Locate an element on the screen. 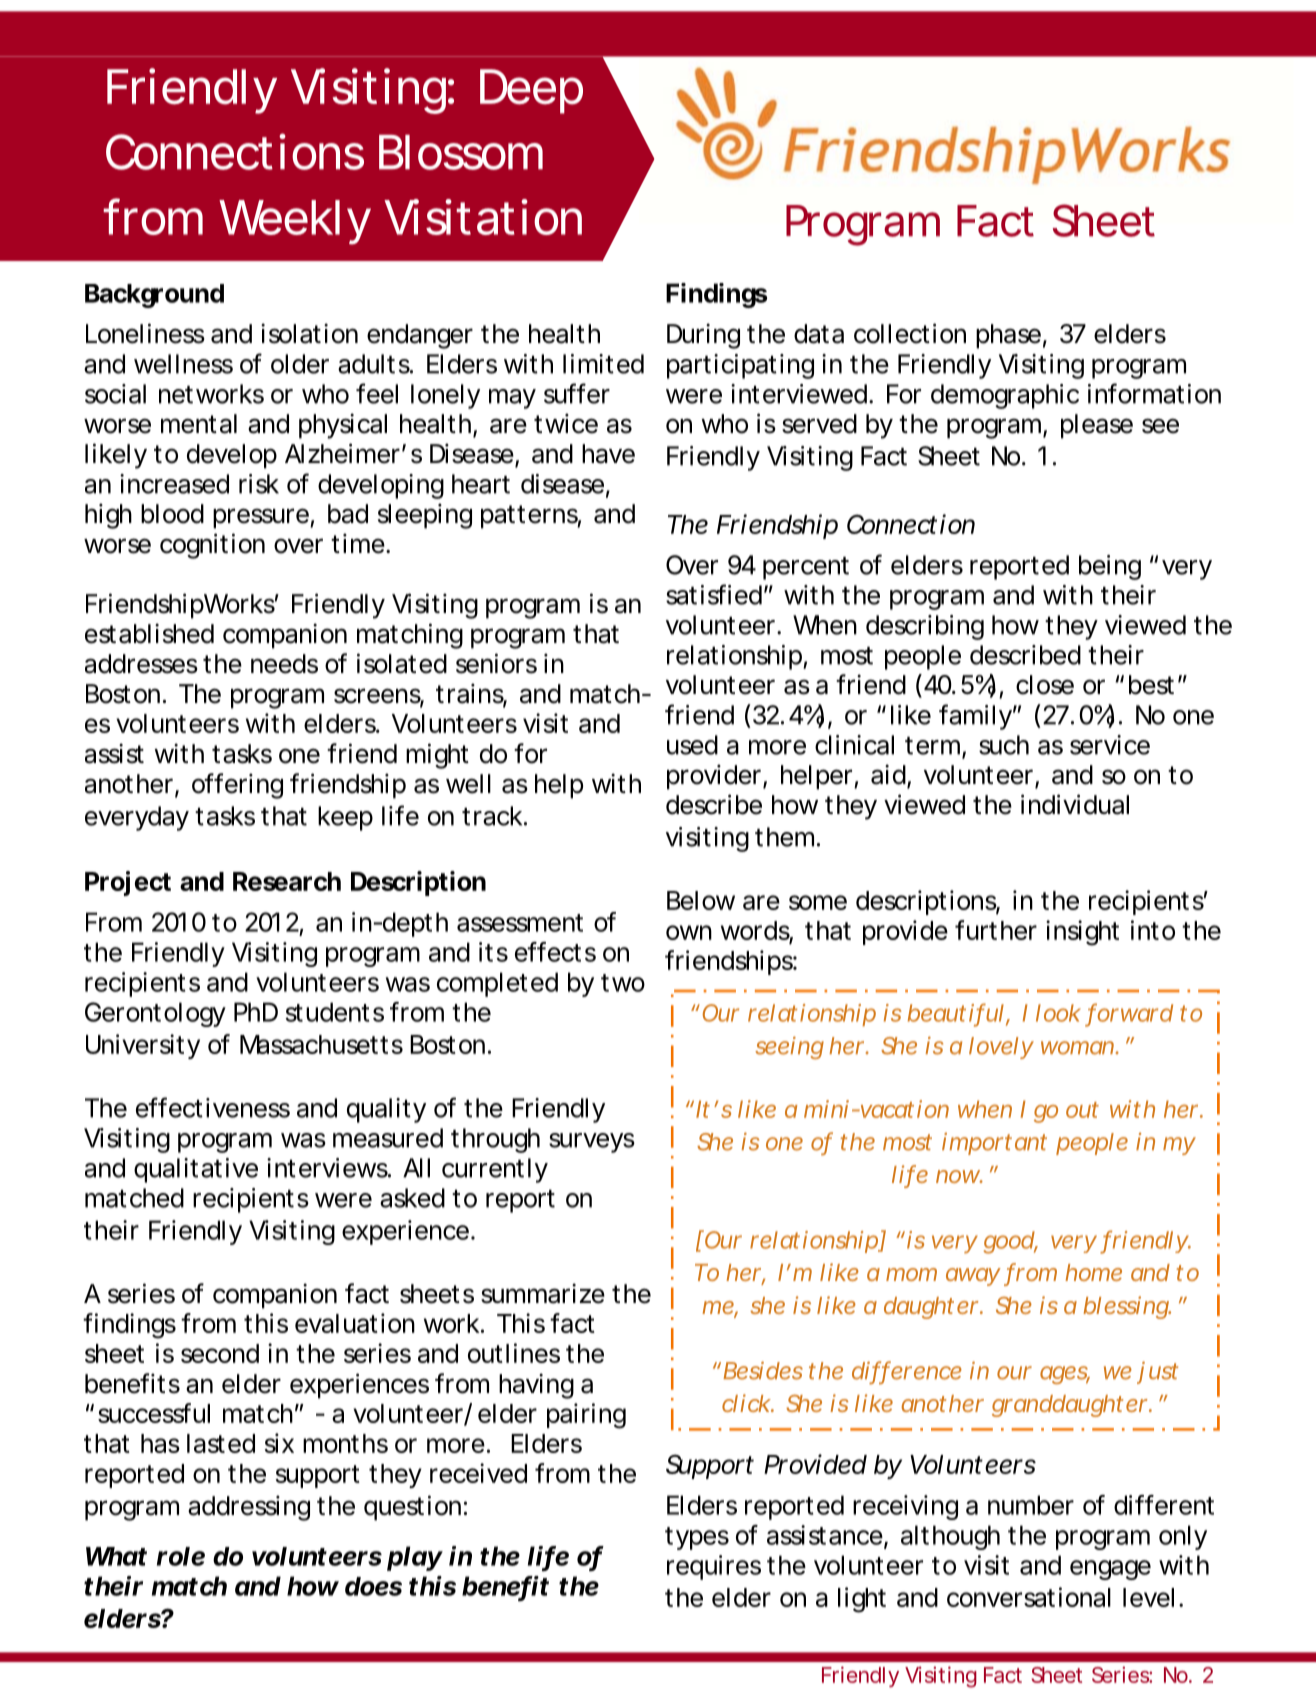  individual is located at coordinates (1075, 804).
